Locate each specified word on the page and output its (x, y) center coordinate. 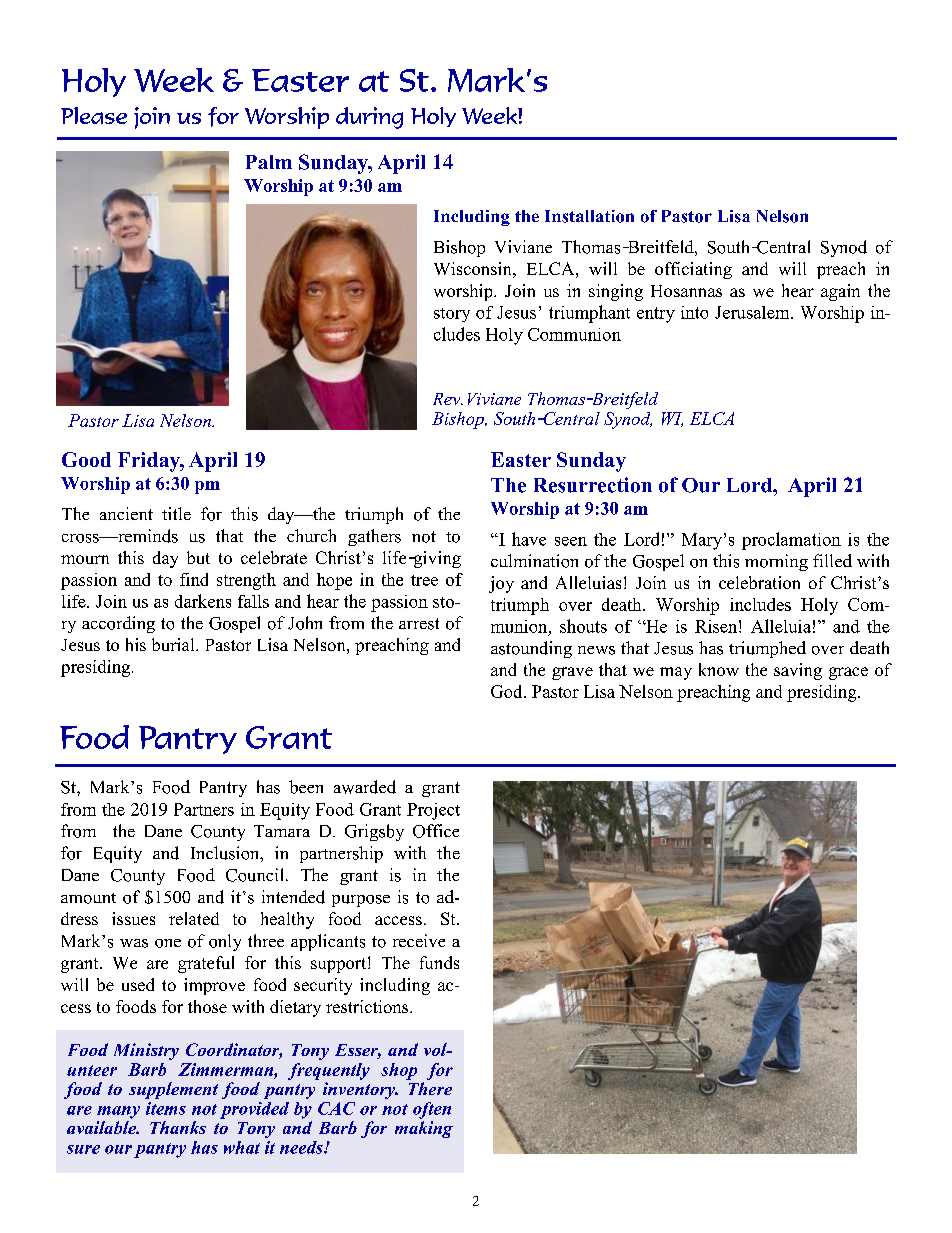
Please (94, 115)
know (719, 669)
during (369, 118)
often (432, 1110)
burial (174, 644)
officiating (693, 270)
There (430, 1088)
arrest (419, 624)
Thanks (178, 1127)
